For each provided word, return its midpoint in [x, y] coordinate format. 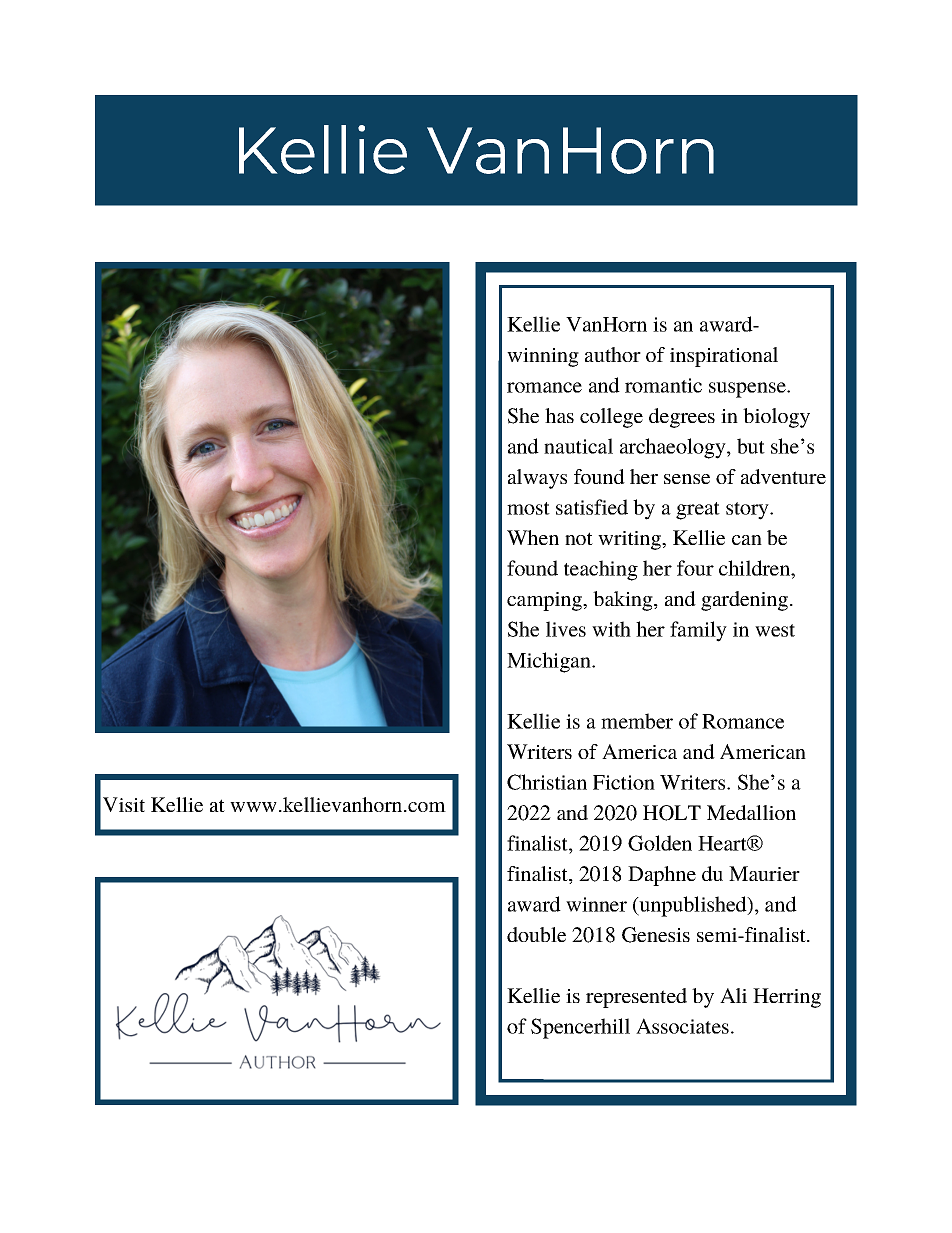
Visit [124, 804]
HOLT [672, 813]
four [695, 568]
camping [545, 601]
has [559, 415]
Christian [547, 782]
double [536, 934]
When [533, 537]
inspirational [724, 357]
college [611, 418]
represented [636, 998]
